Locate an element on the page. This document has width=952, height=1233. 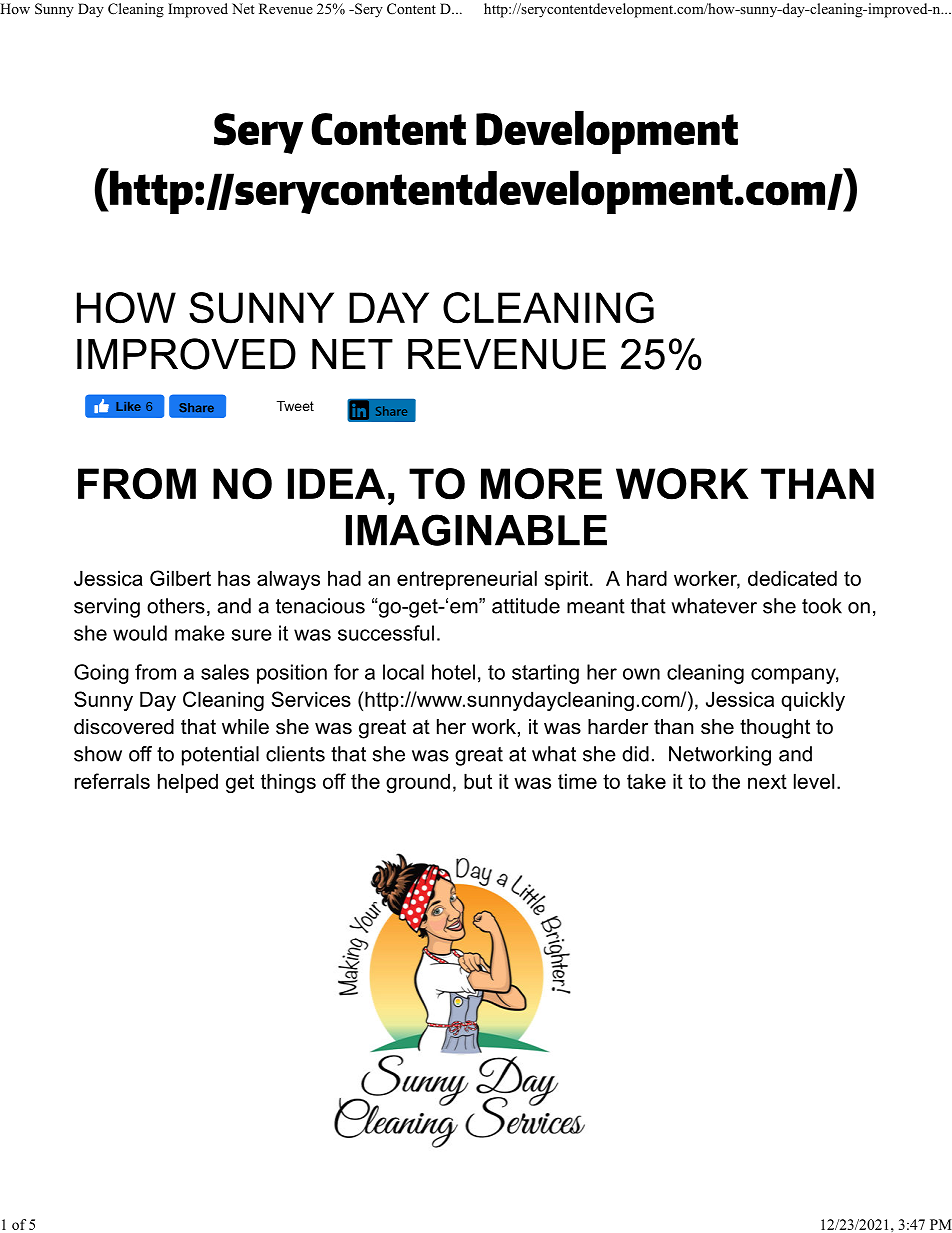
dedicated is located at coordinates (792, 578).
